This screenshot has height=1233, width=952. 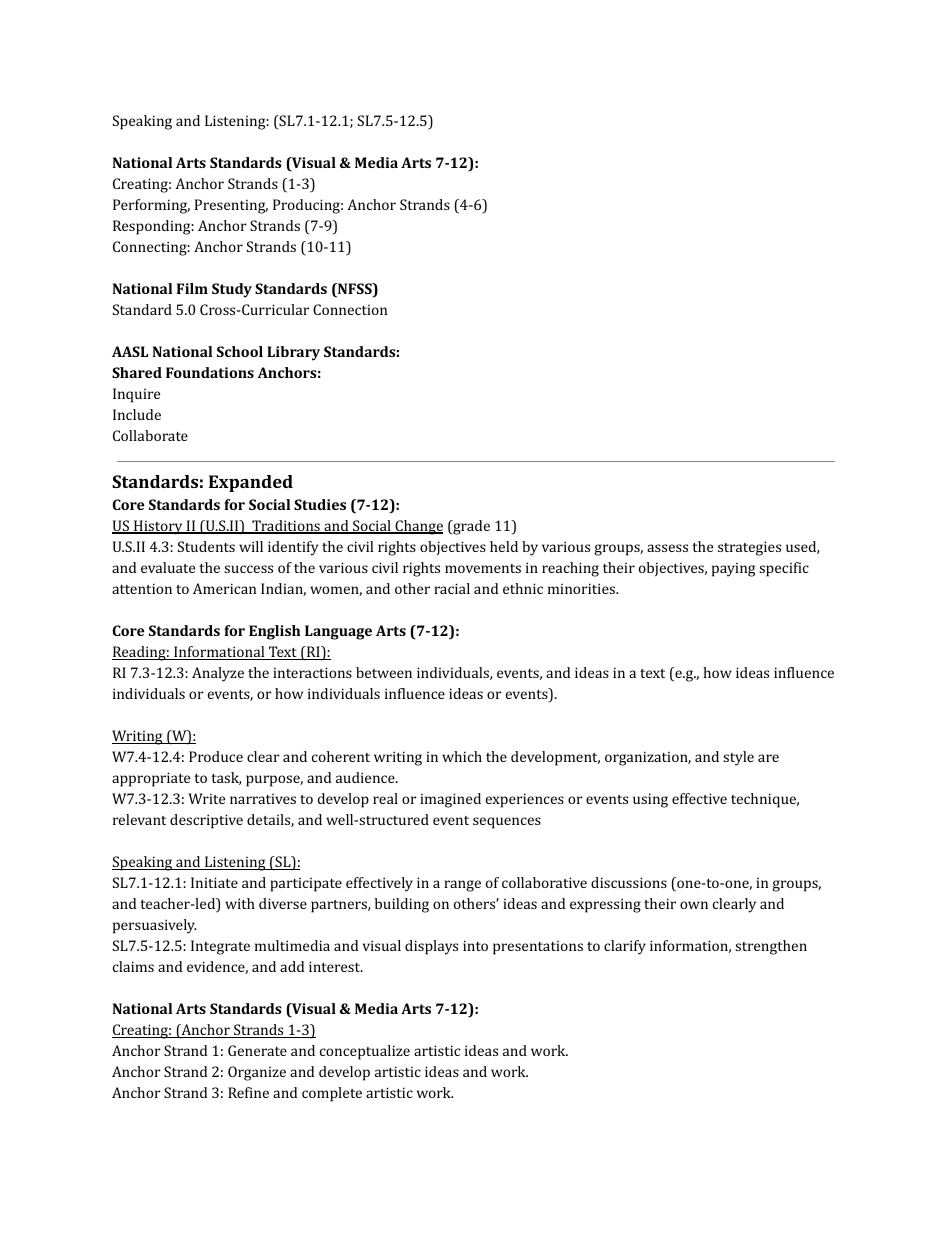 What do you see at coordinates (151, 206) in the screenshot?
I see `Performing` at bounding box center [151, 206].
